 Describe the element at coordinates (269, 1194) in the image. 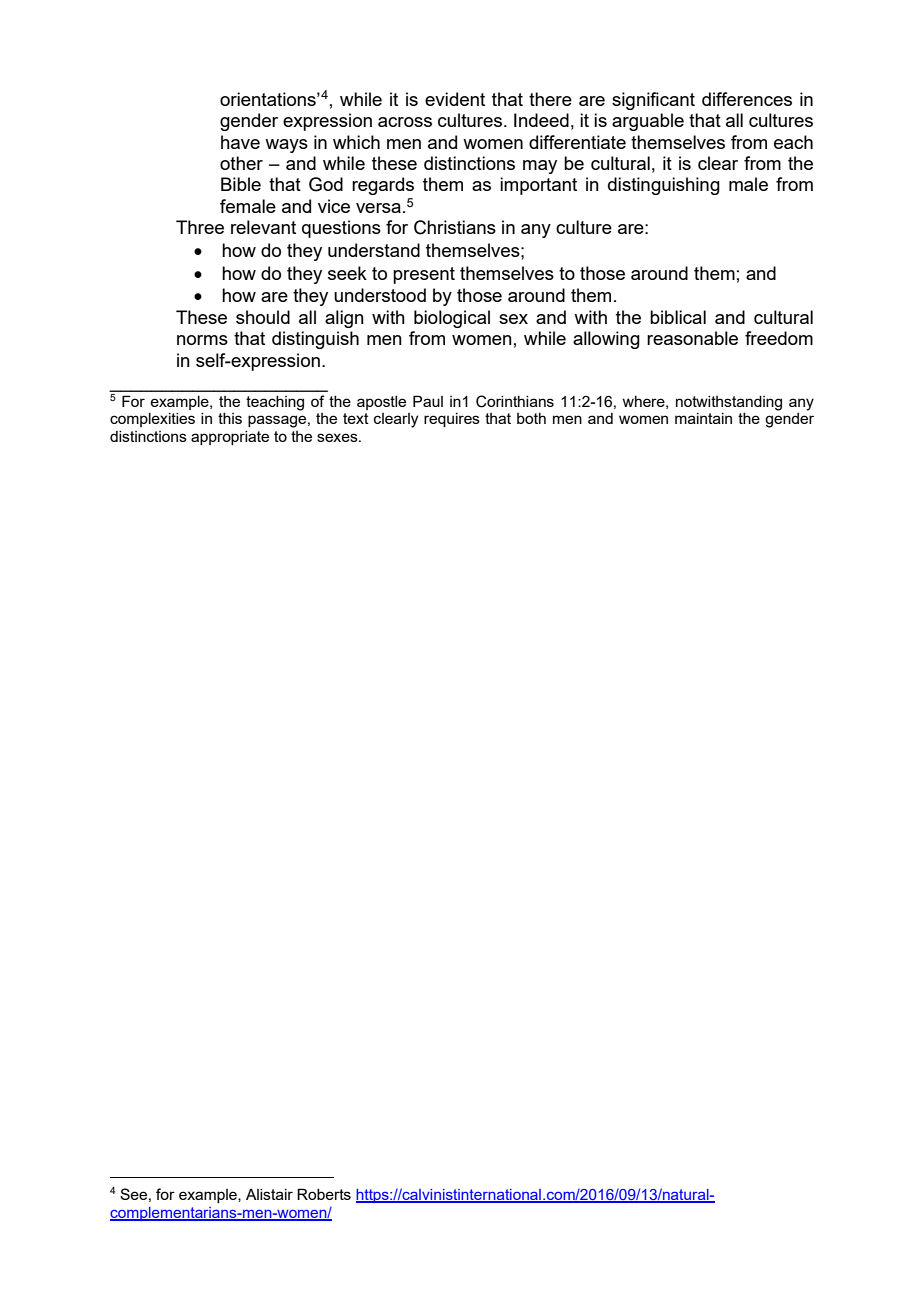

I see `Alistair` at that location.
